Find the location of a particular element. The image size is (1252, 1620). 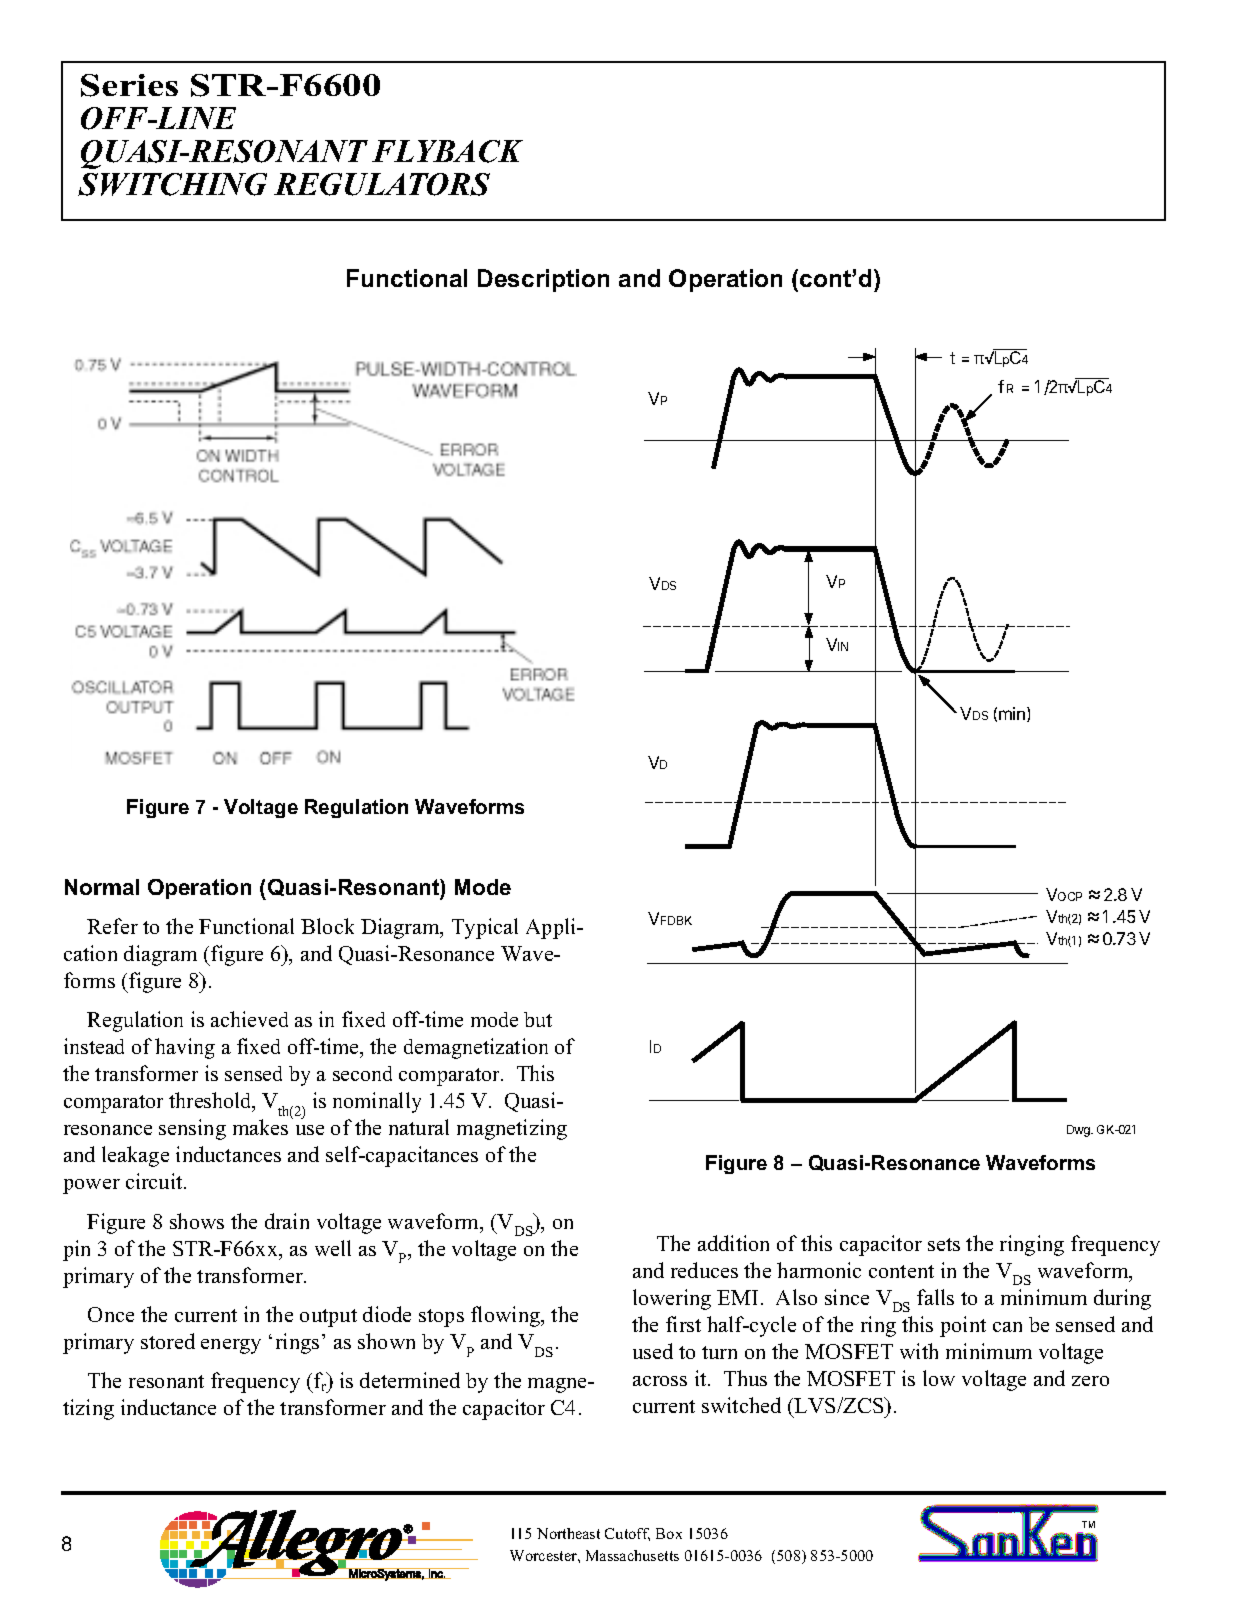

Series is located at coordinates (129, 85).
